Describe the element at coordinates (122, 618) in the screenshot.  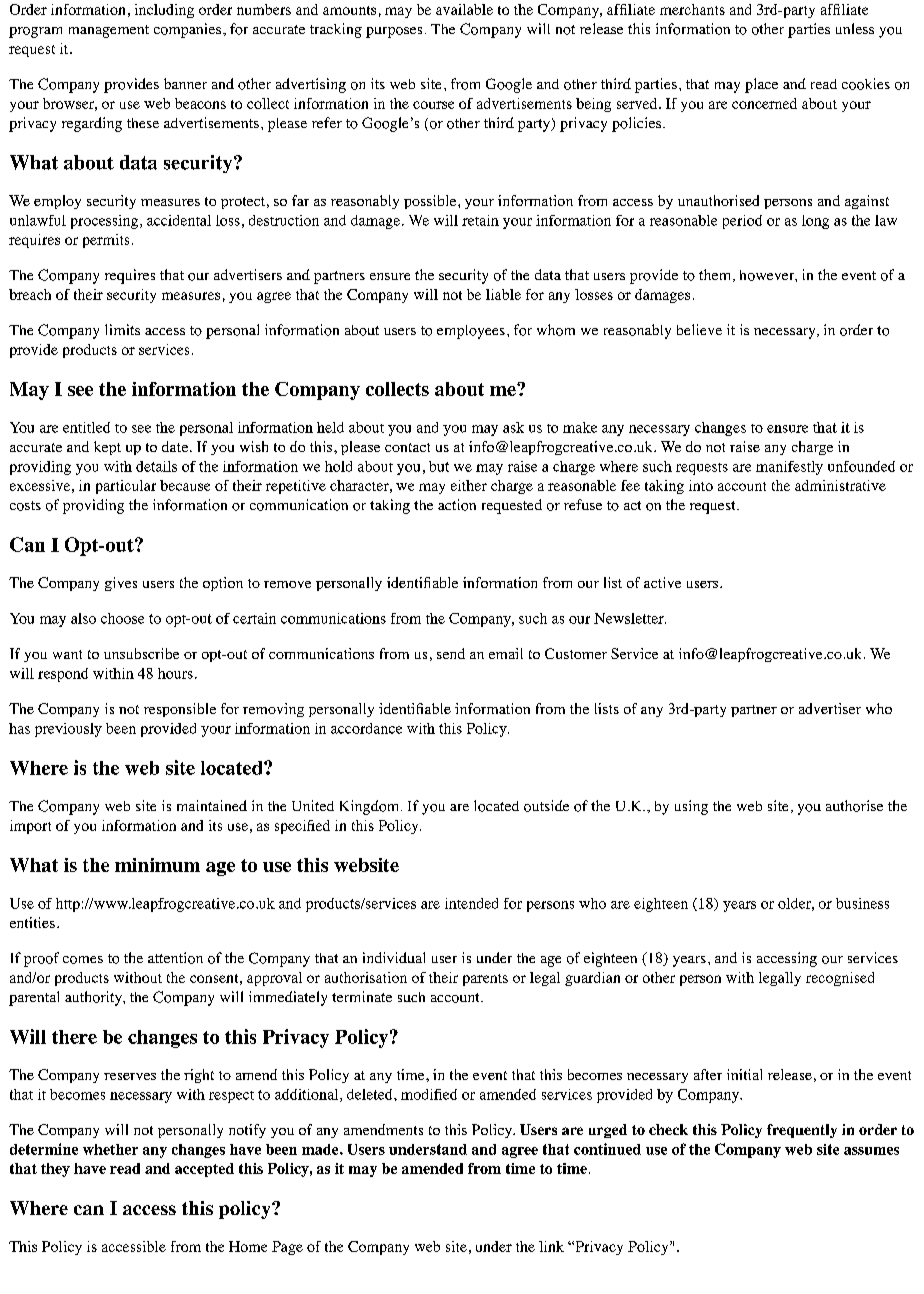
I see `choose` at that location.
